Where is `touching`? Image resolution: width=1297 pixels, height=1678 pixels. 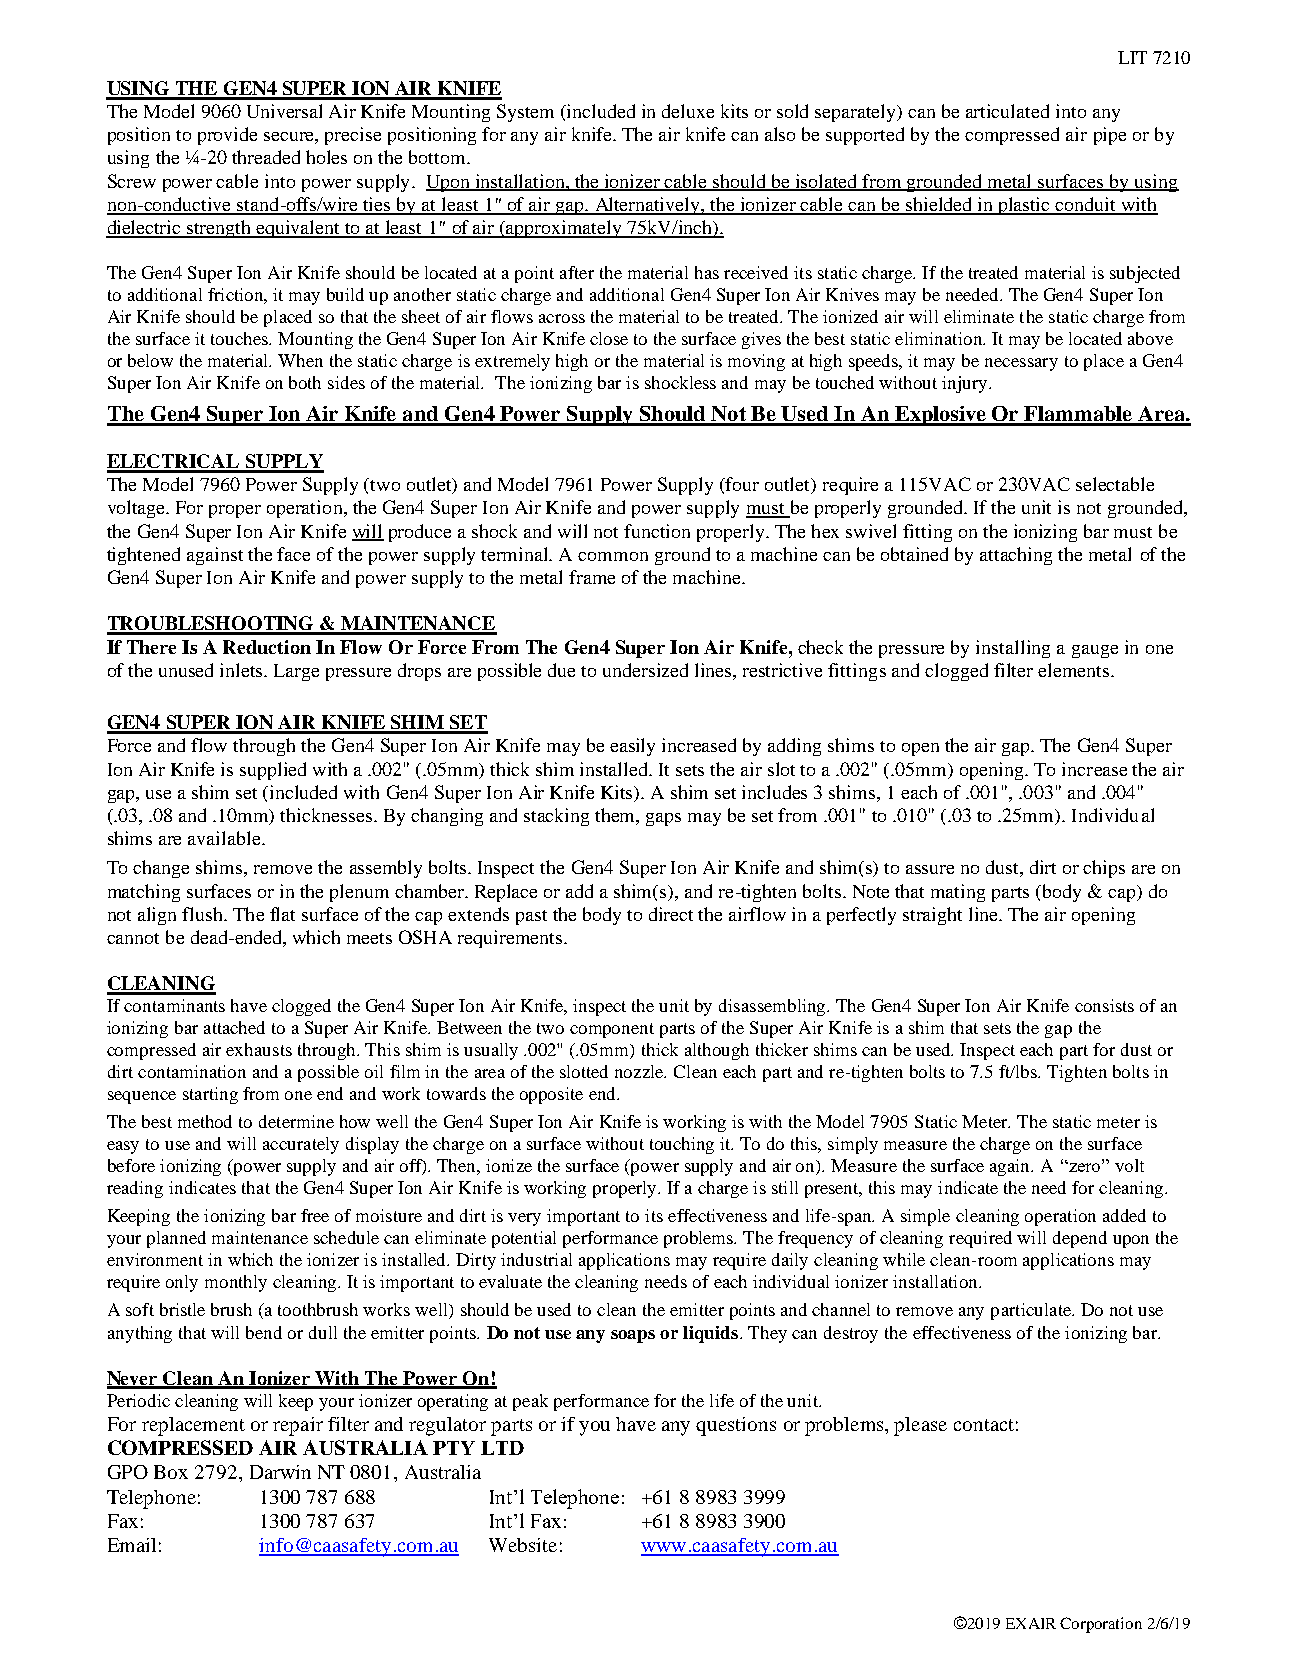
touching is located at coordinates (682, 1145).
